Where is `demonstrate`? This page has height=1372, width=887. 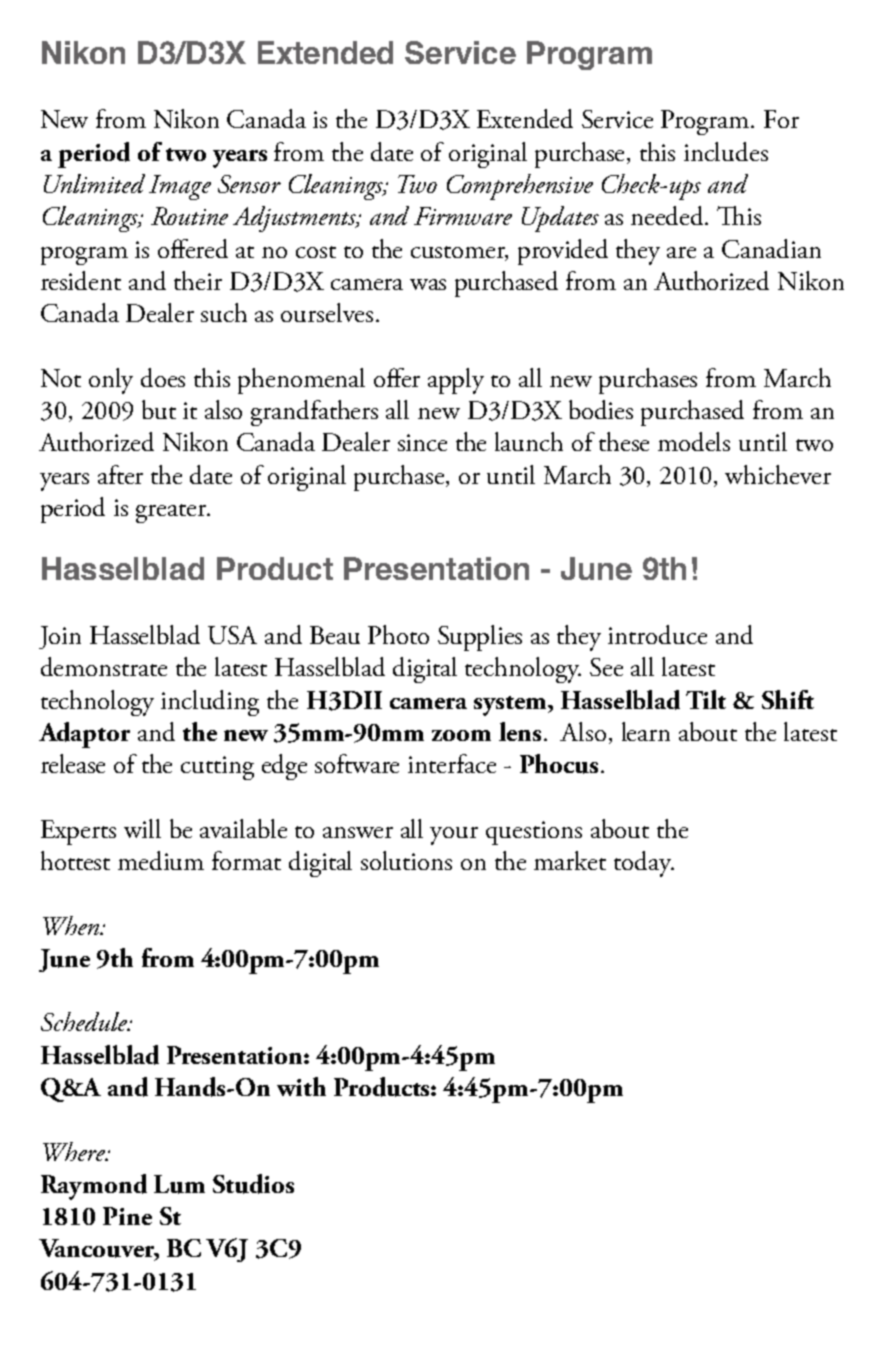
demonstrate is located at coordinates (104, 666).
